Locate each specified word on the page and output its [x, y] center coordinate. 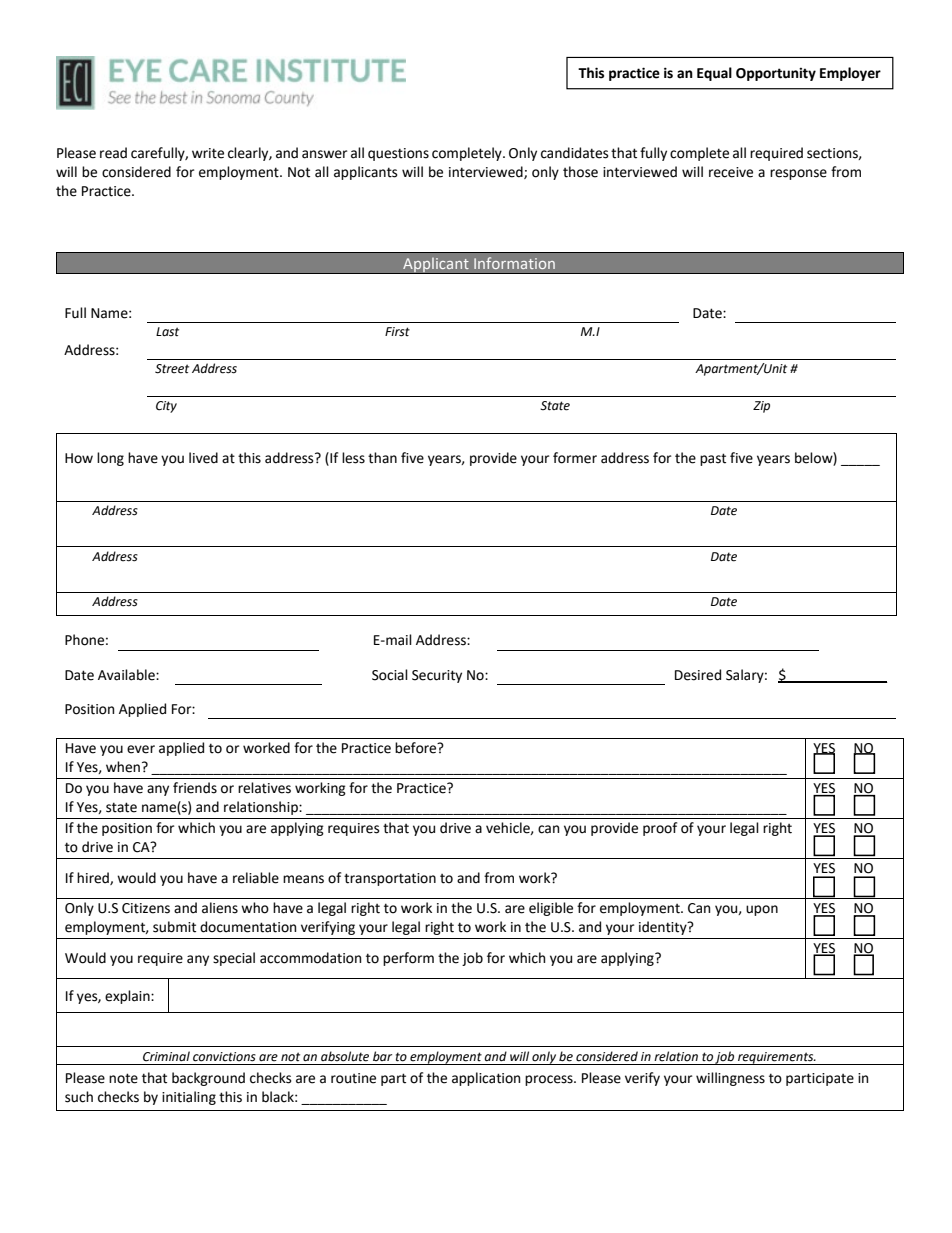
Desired [698, 675]
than [382, 458]
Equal [714, 74]
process [550, 1080]
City [166, 407]
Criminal [166, 1056]
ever [141, 749]
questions [398, 154]
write [208, 153]
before [417, 748]
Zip [761, 407]
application [486, 1079]
